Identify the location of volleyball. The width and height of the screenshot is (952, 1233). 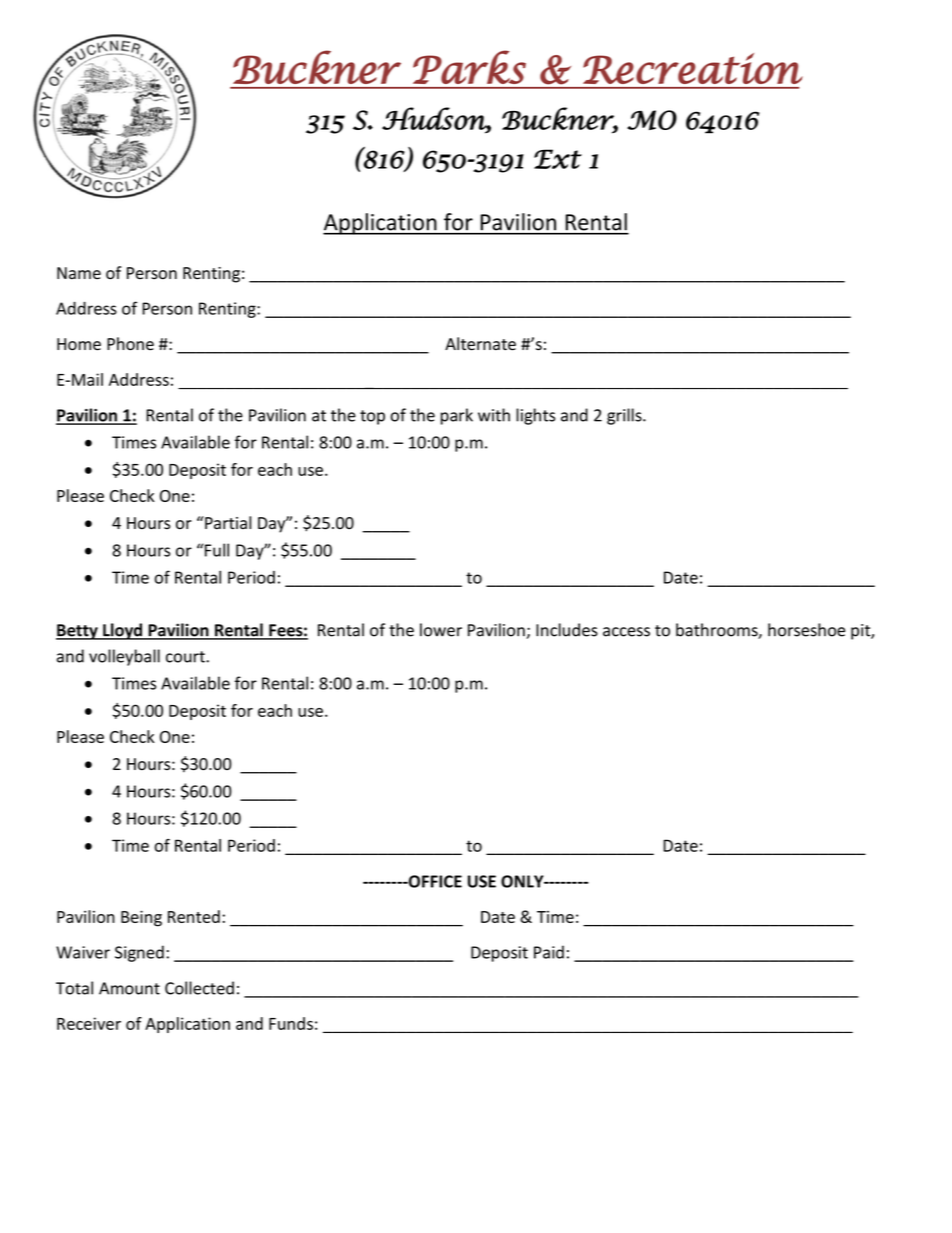
(124, 657).
